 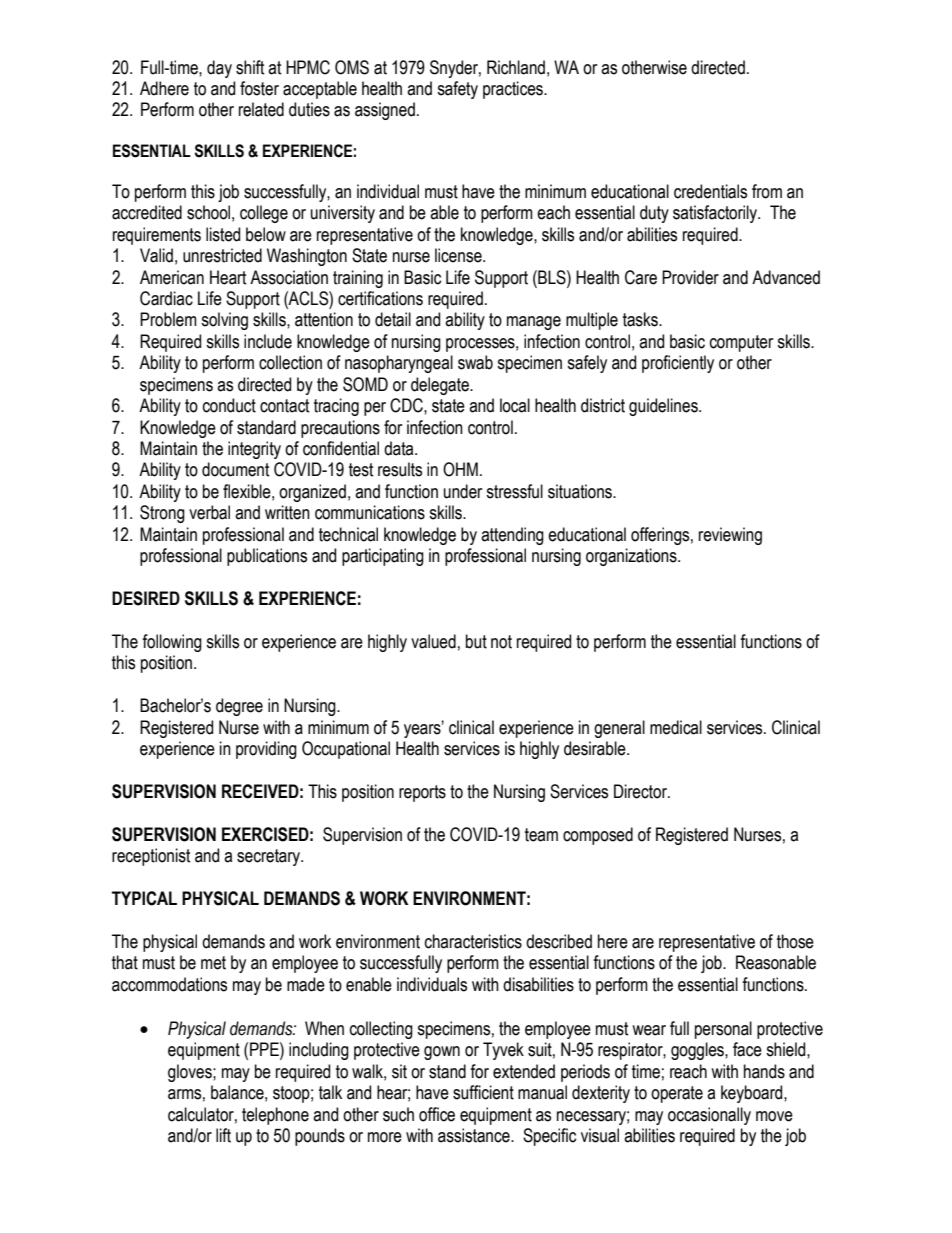 I want to click on receptionist, so click(x=151, y=857).
